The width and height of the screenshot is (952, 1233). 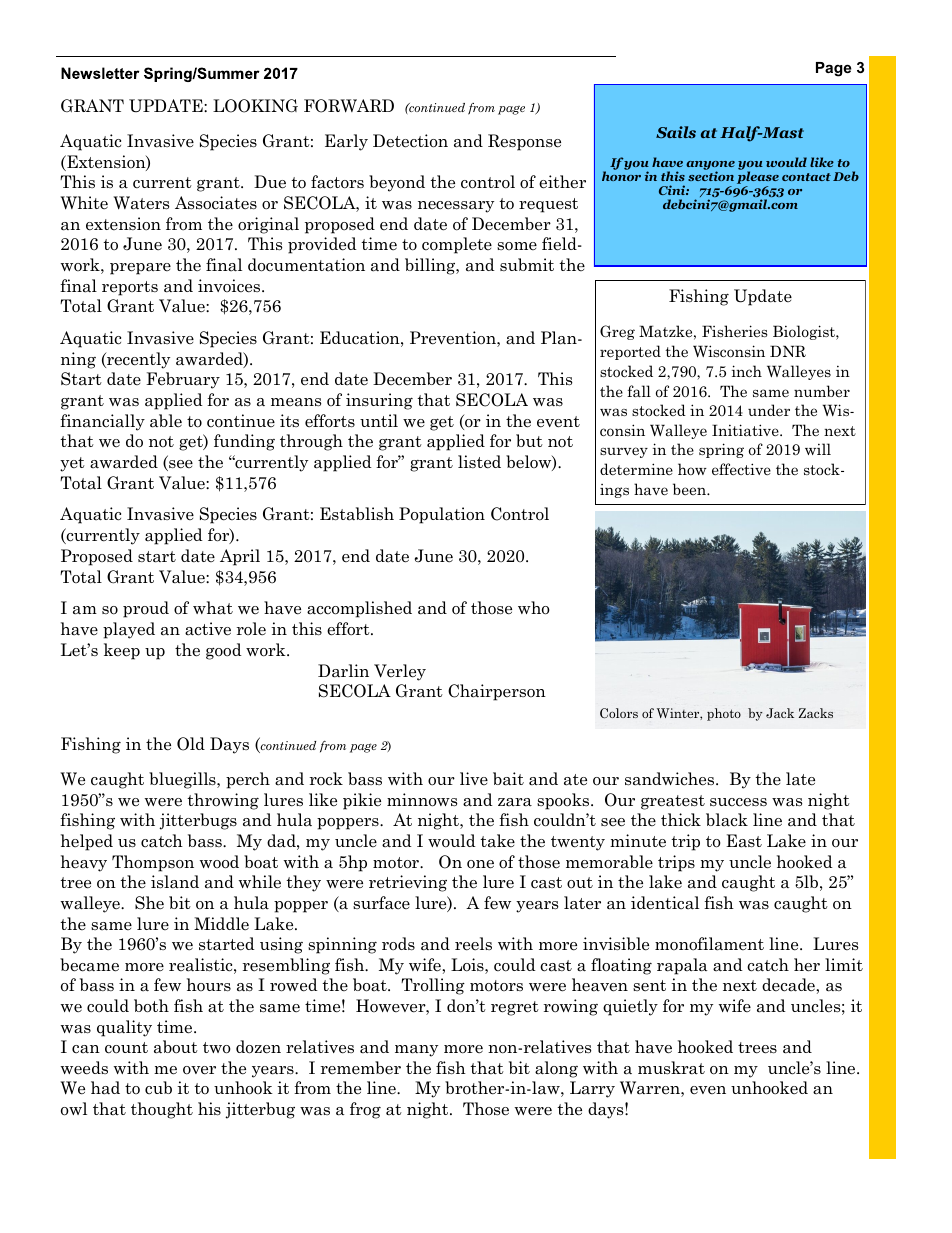 What do you see at coordinates (416, 1051) in the screenshot?
I see `many` at bounding box center [416, 1051].
